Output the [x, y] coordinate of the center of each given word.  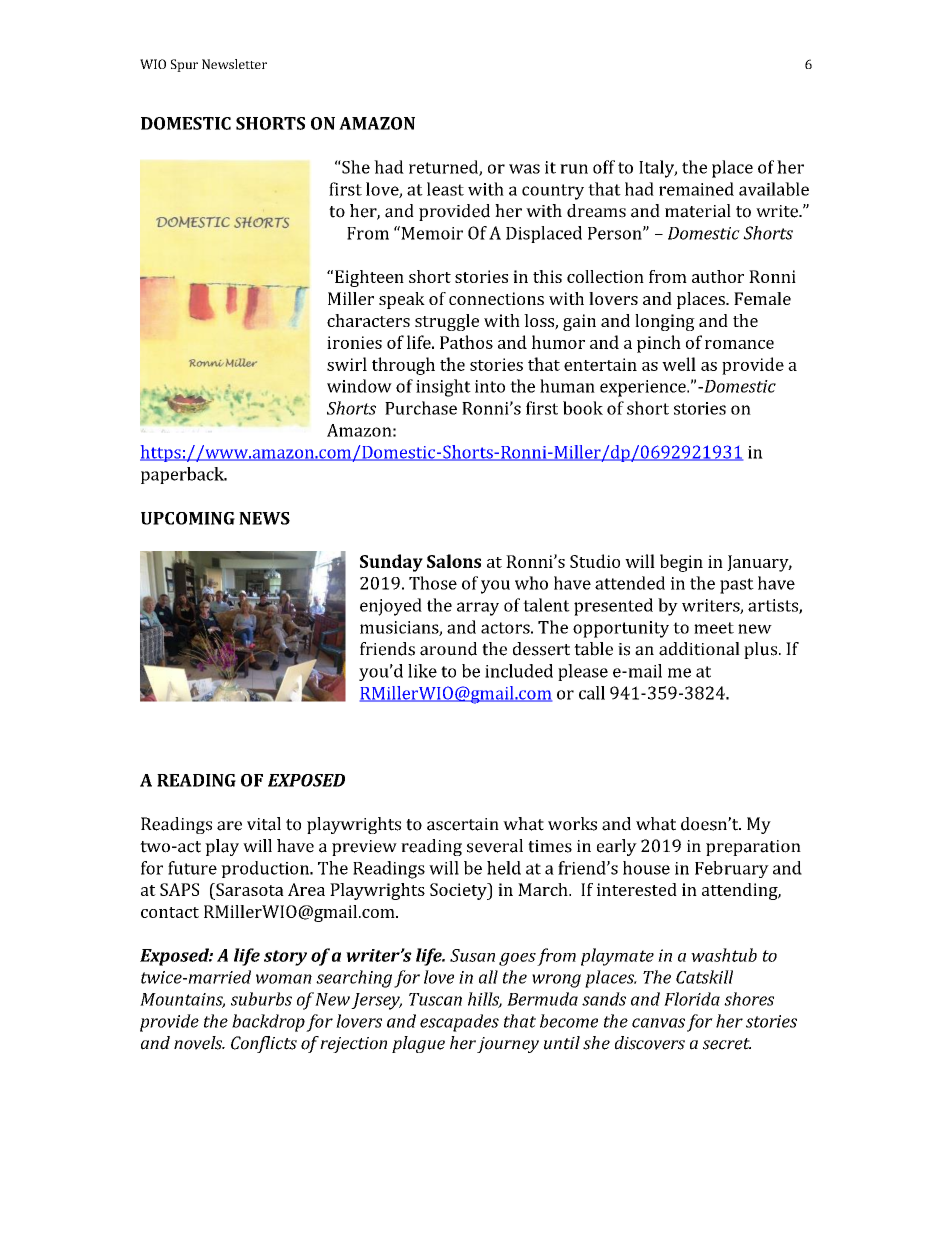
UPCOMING [188, 518]
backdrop [268, 1023]
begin [681, 563]
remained [696, 189]
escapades [459, 1023]
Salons [454, 561]
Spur [184, 65]
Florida [692, 999]
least [445, 189]
